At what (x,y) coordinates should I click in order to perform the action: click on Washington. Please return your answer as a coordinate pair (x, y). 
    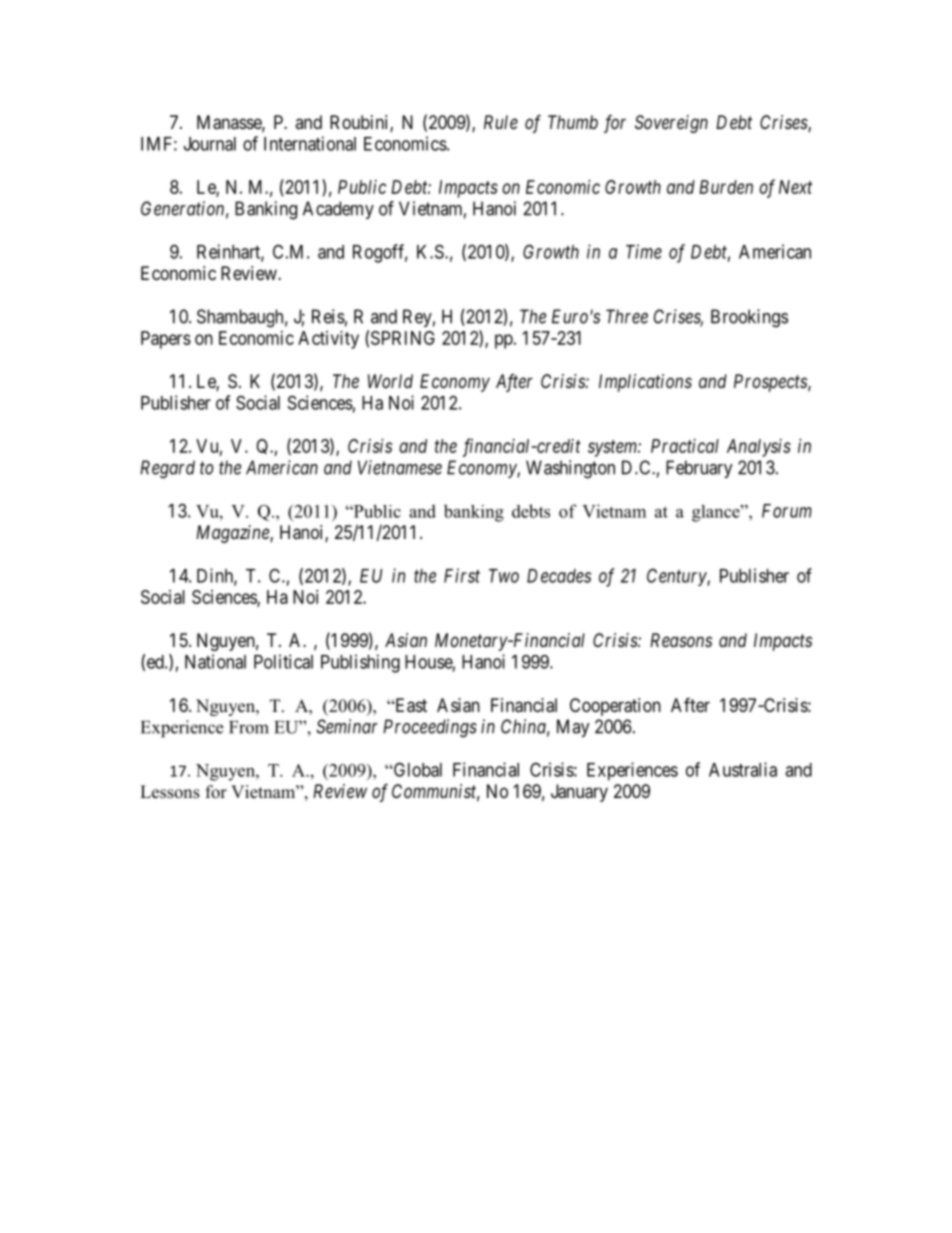
    Looking at the image, I should click on (570, 469).
